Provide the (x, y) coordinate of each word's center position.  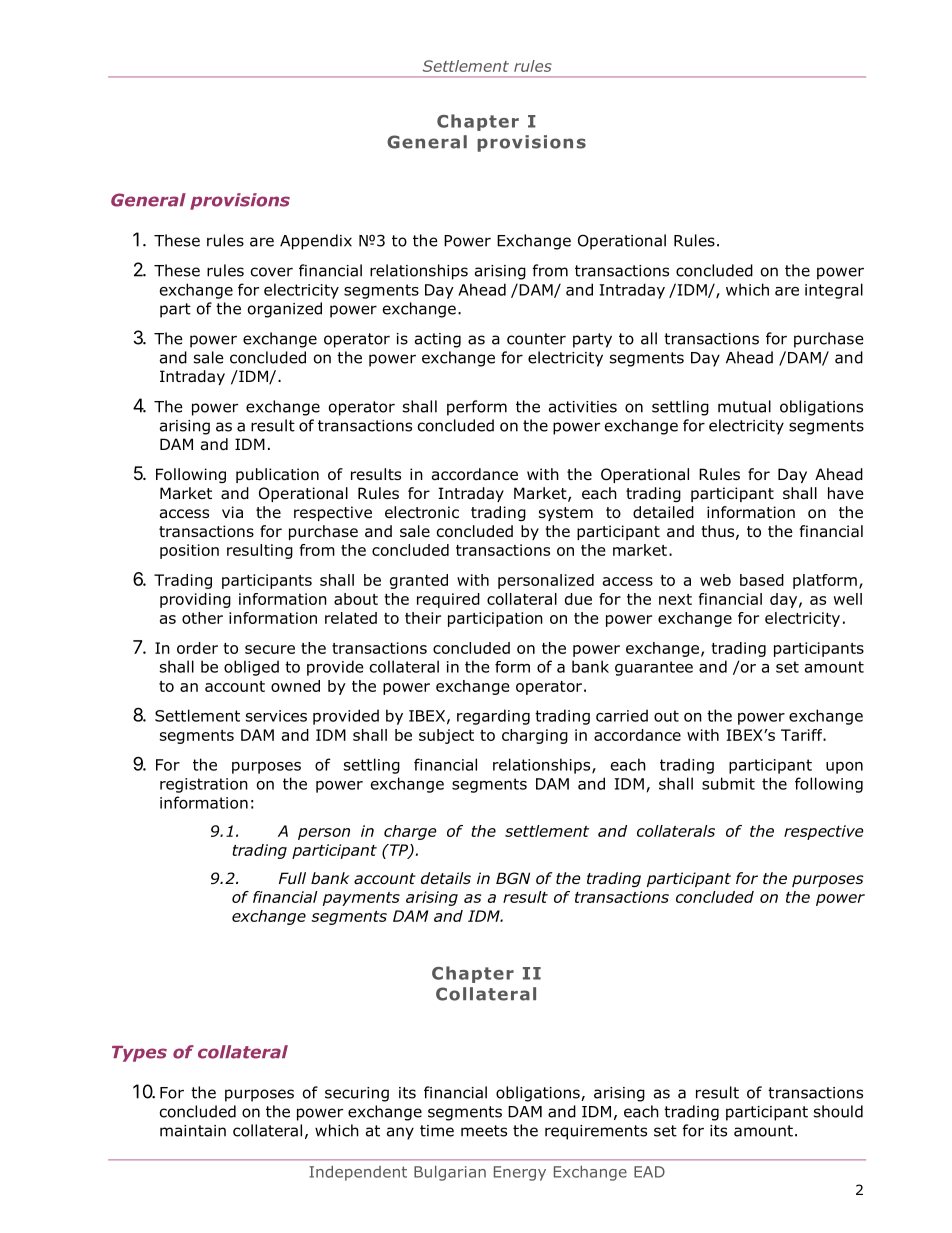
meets (484, 1131)
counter (536, 339)
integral (834, 291)
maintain (193, 1131)
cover (272, 272)
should (838, 1111)
